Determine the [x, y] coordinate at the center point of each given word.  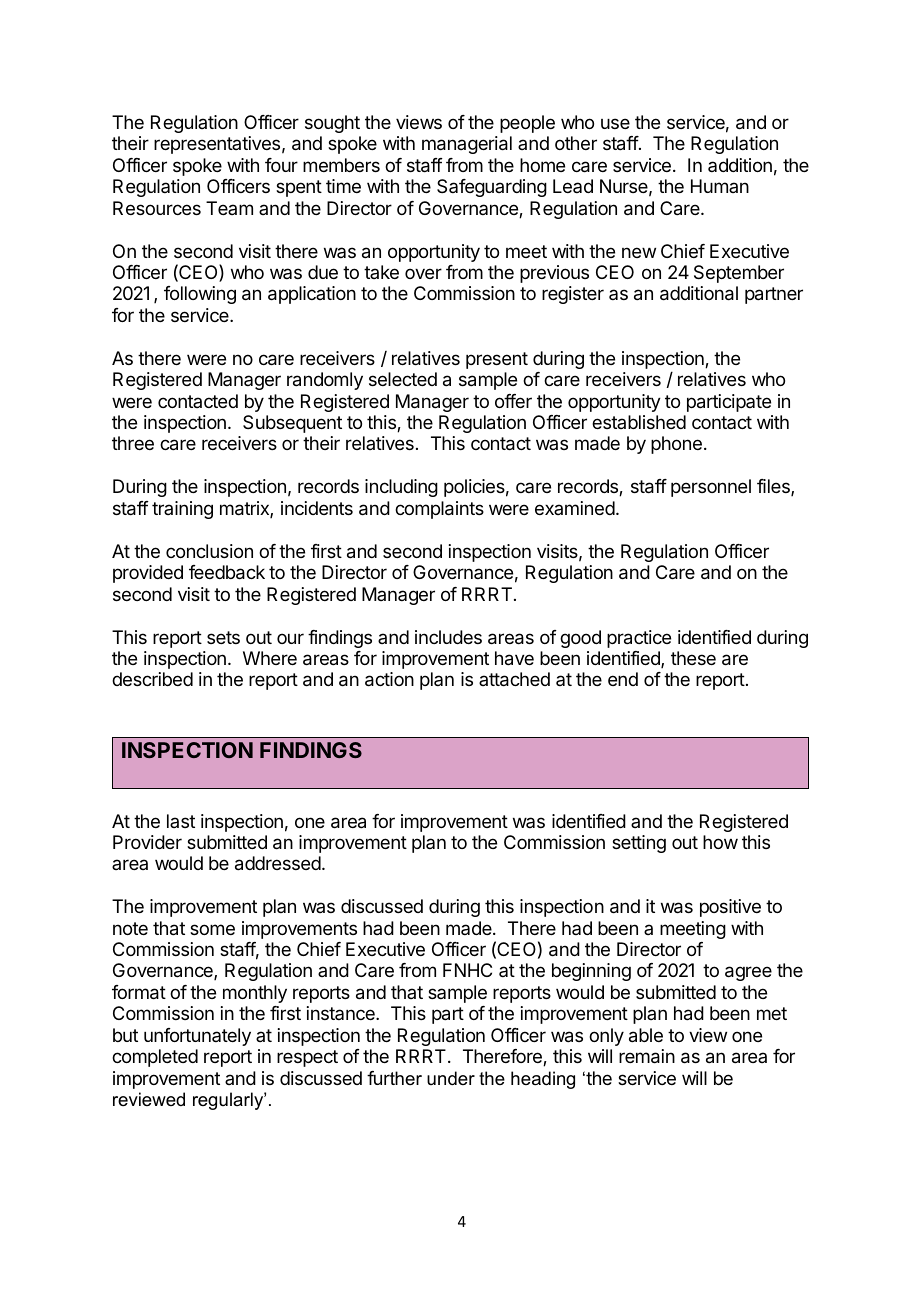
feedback [227, 572]
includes [448, 637]
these [693, 658]
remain [647, 1056]
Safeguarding [492, 188]
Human [720, 186]
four [281, 165]
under [451, 1078]
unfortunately [197, 1037]
